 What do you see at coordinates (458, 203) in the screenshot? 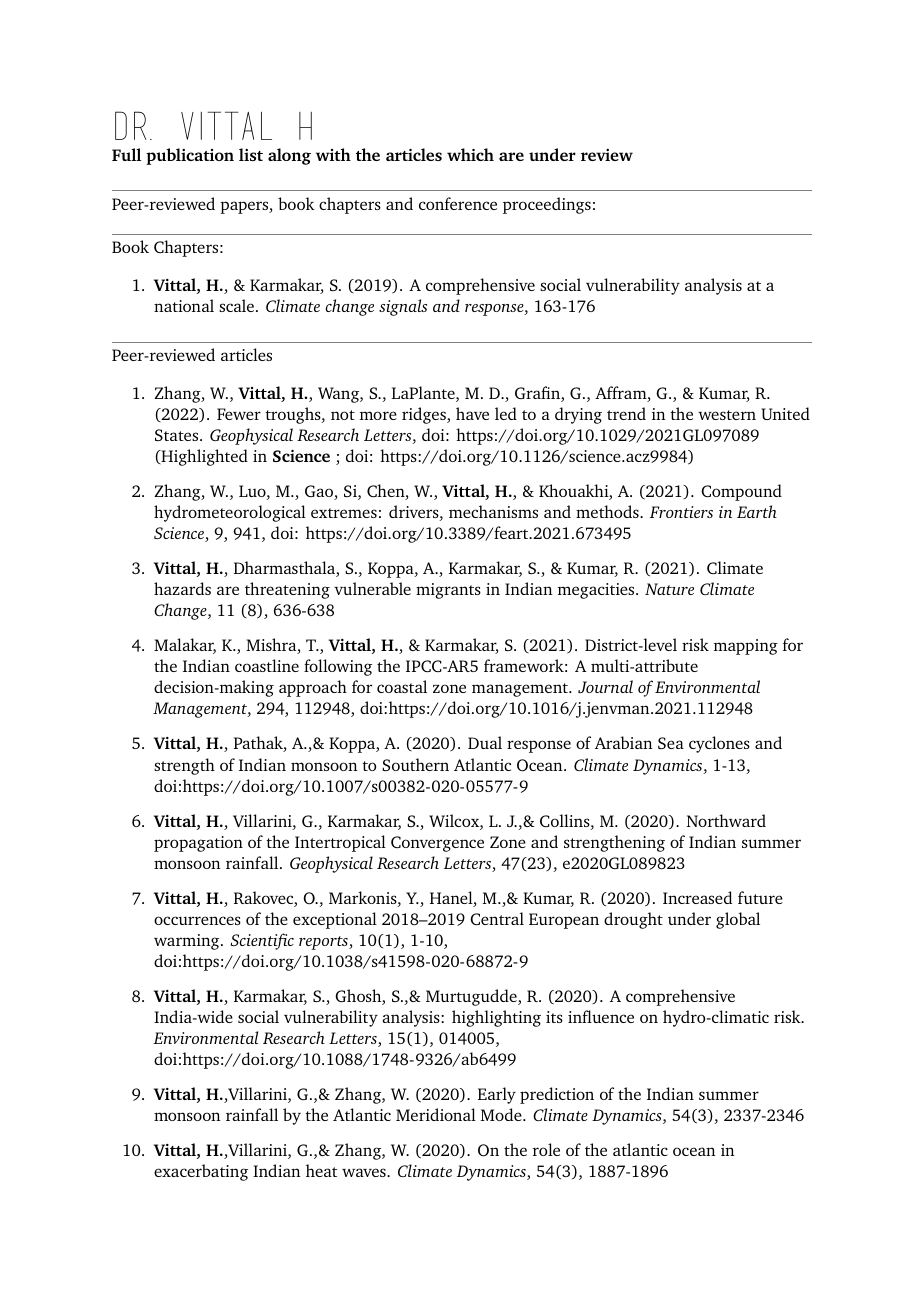
I see `conference` at bounding box center [458, 203].
